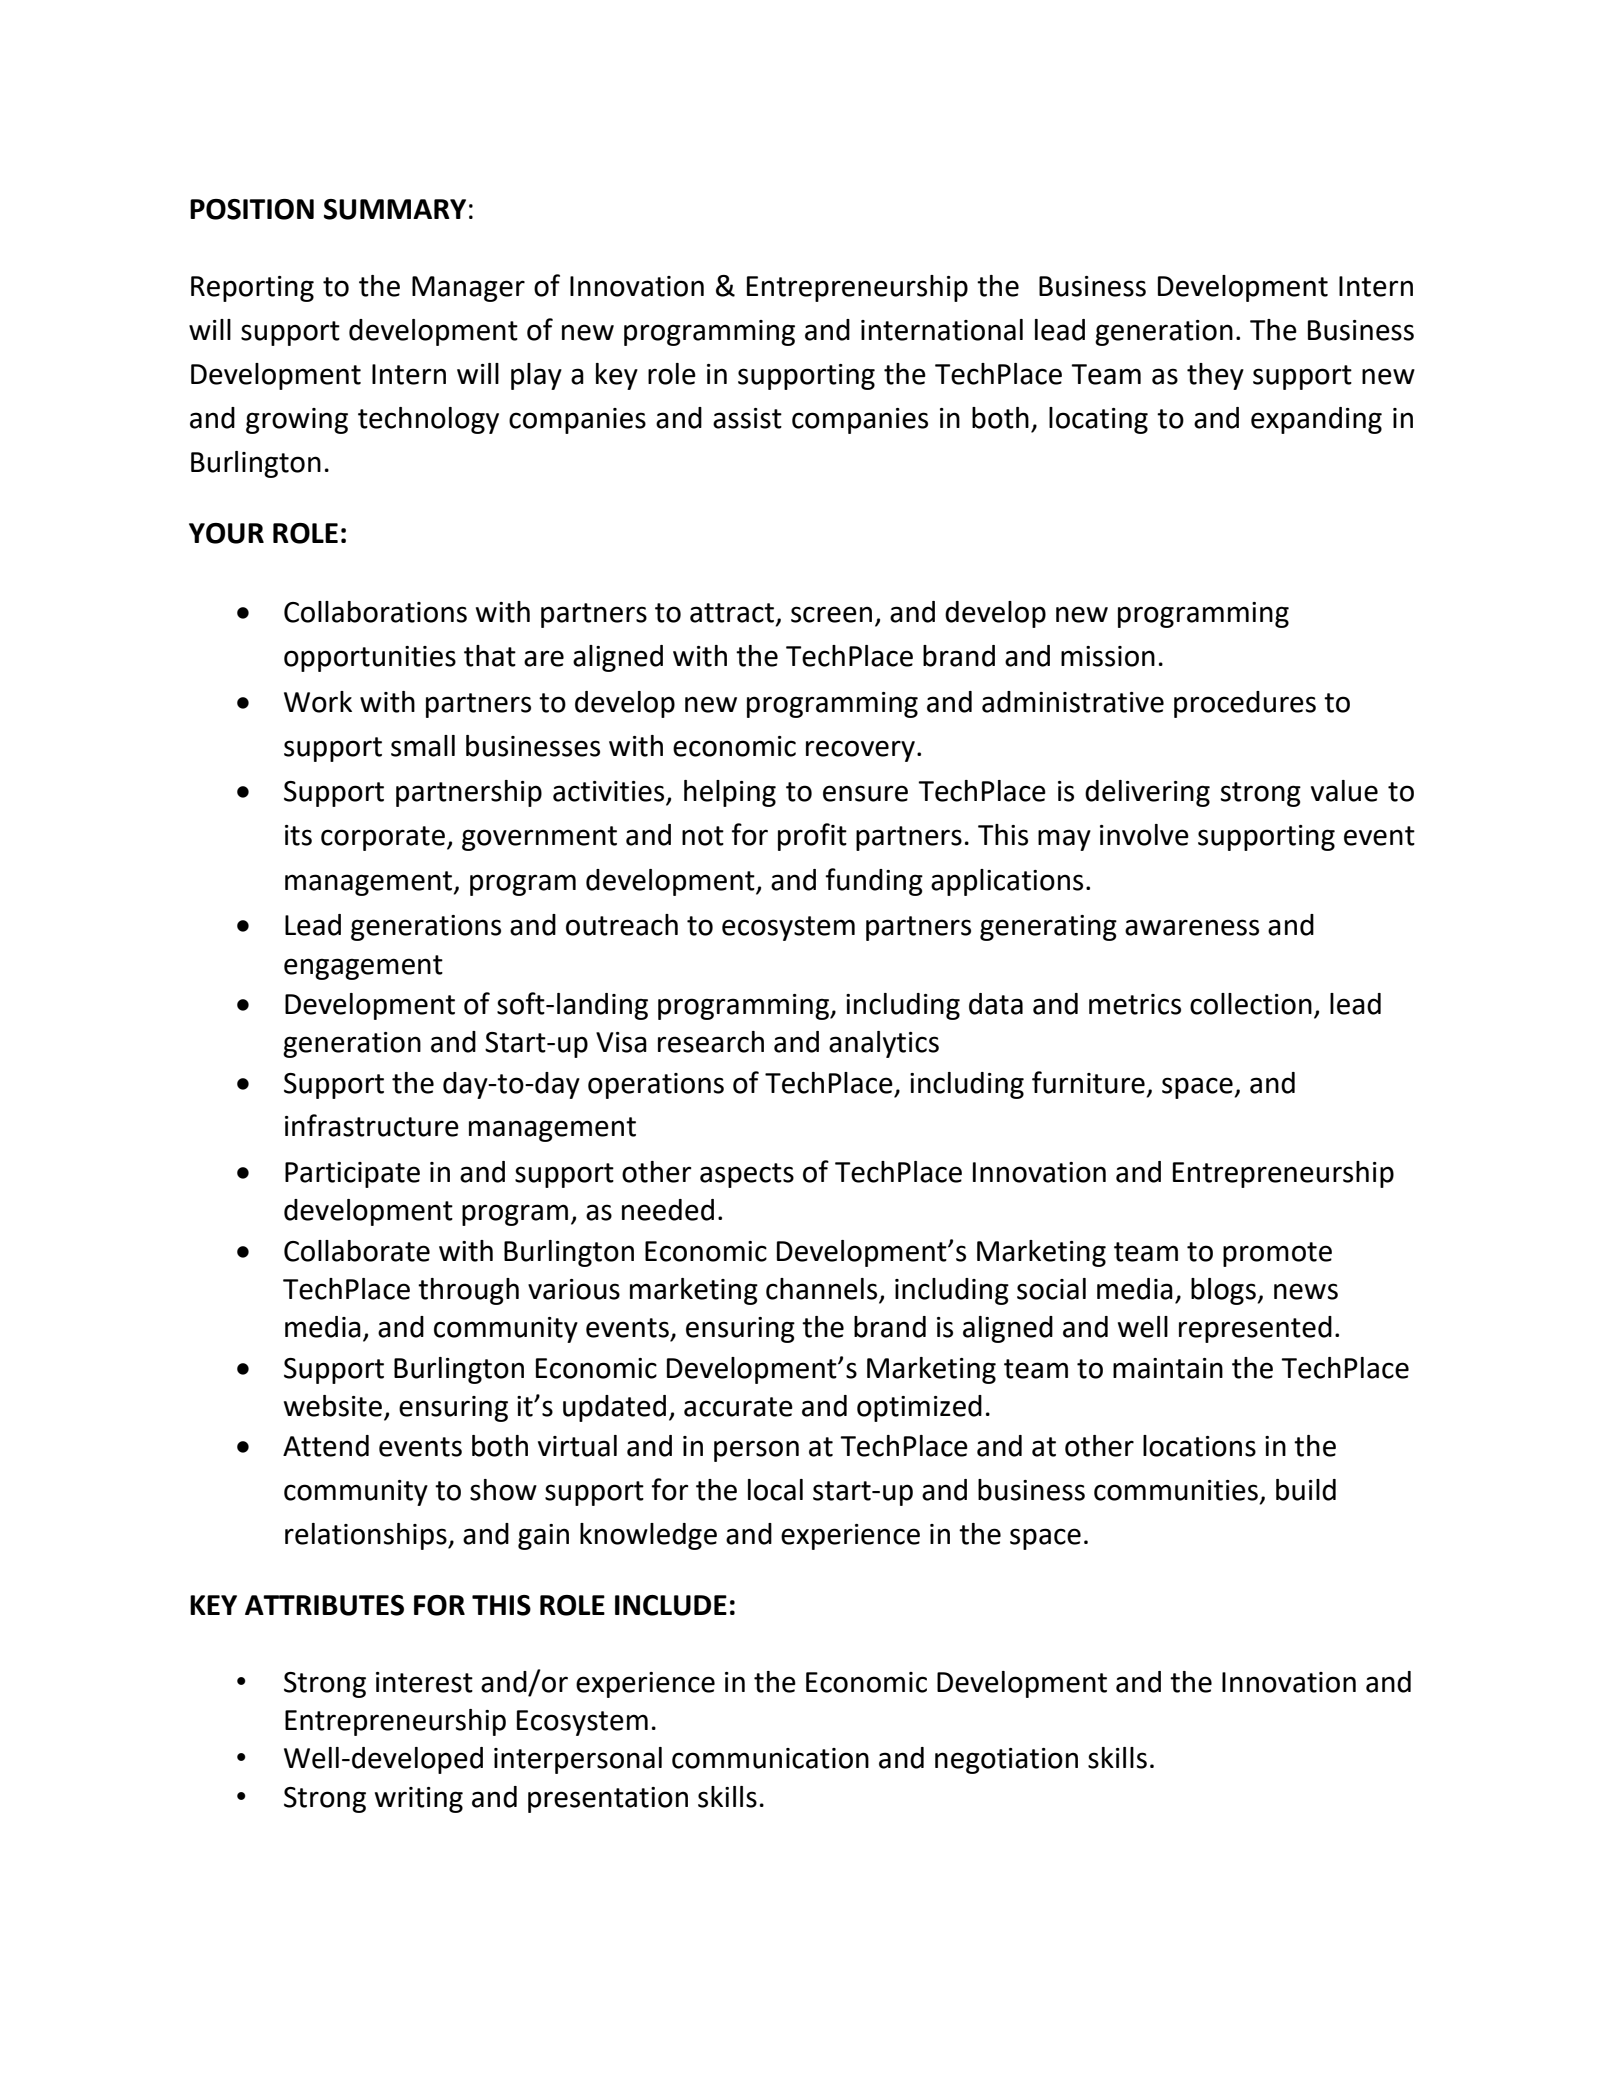  I want to click on communication, so click(770, 1758).
